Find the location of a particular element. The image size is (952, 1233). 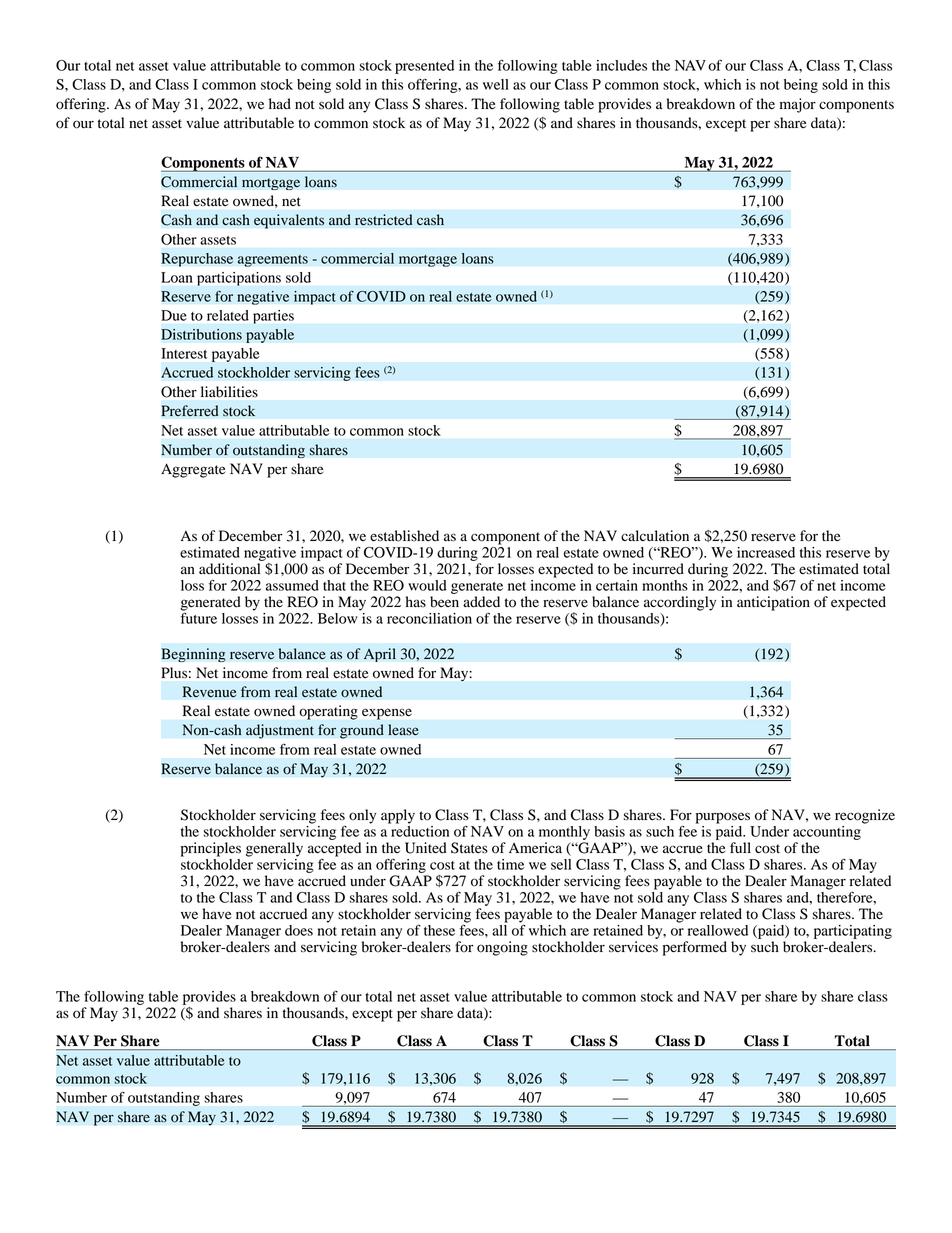

purposes is located at coordinates (723, 818).
